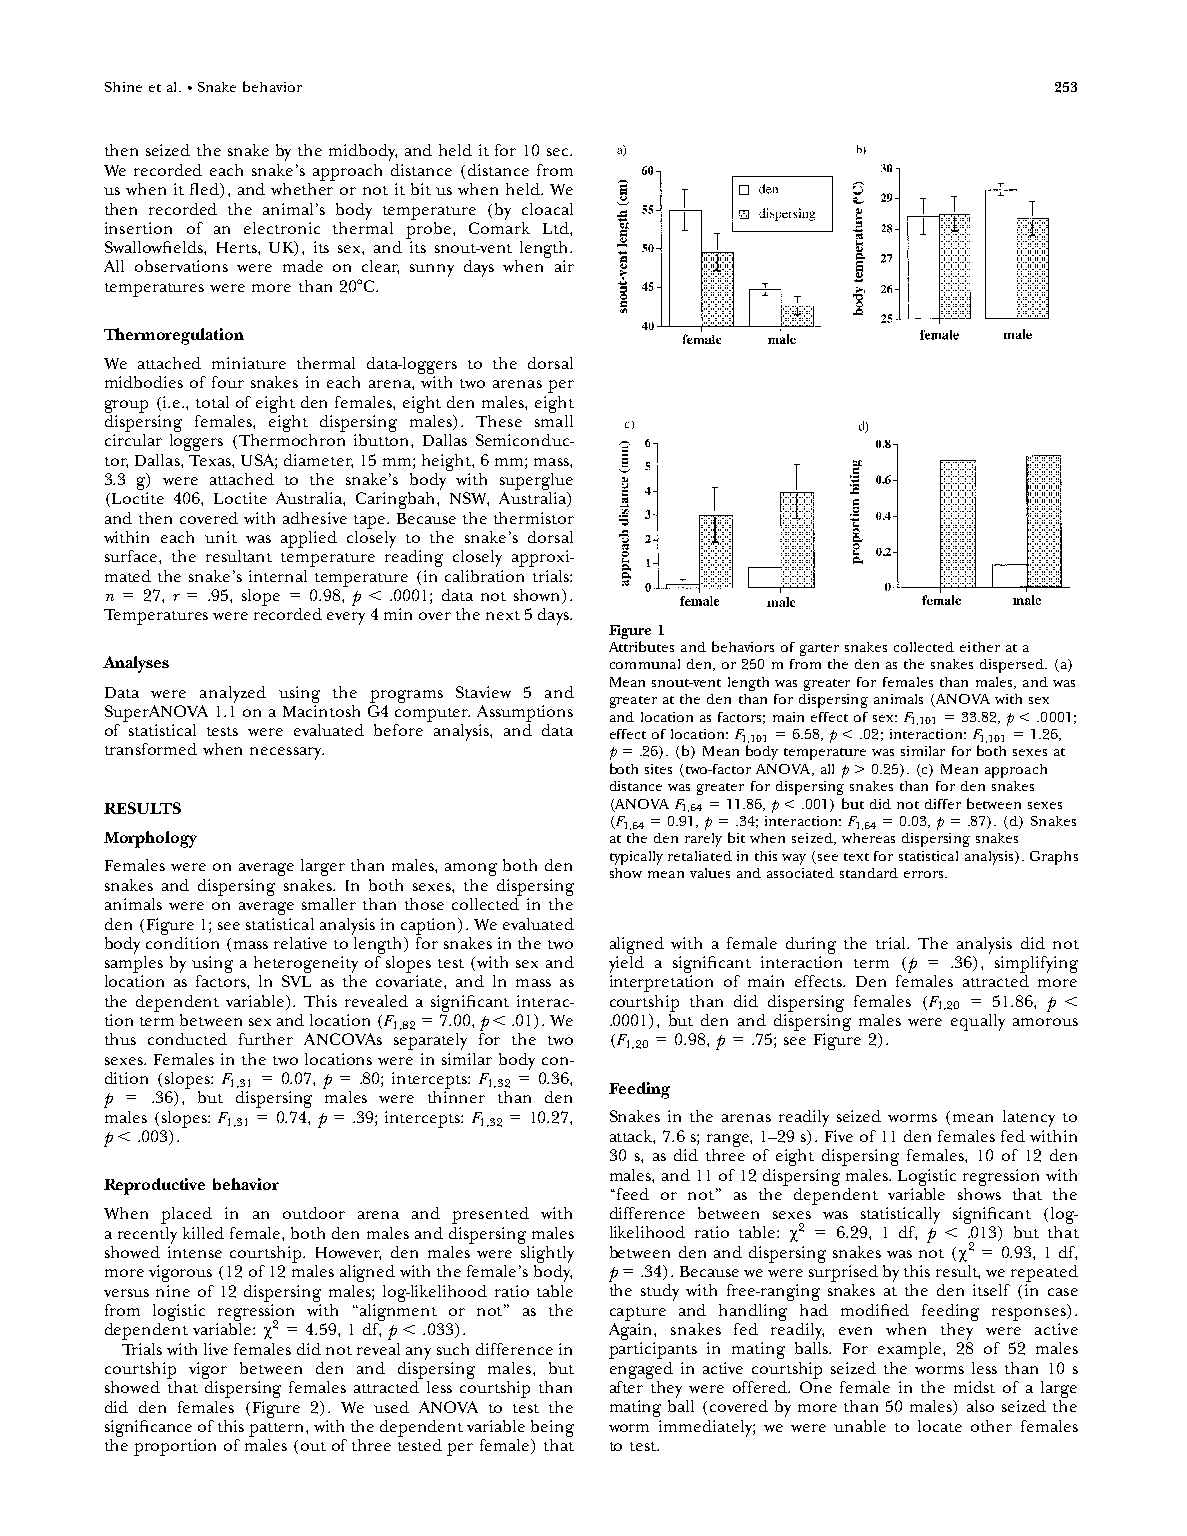  Describe the element at coordinates (216, 1349) in the document. I see `live` at that location.
